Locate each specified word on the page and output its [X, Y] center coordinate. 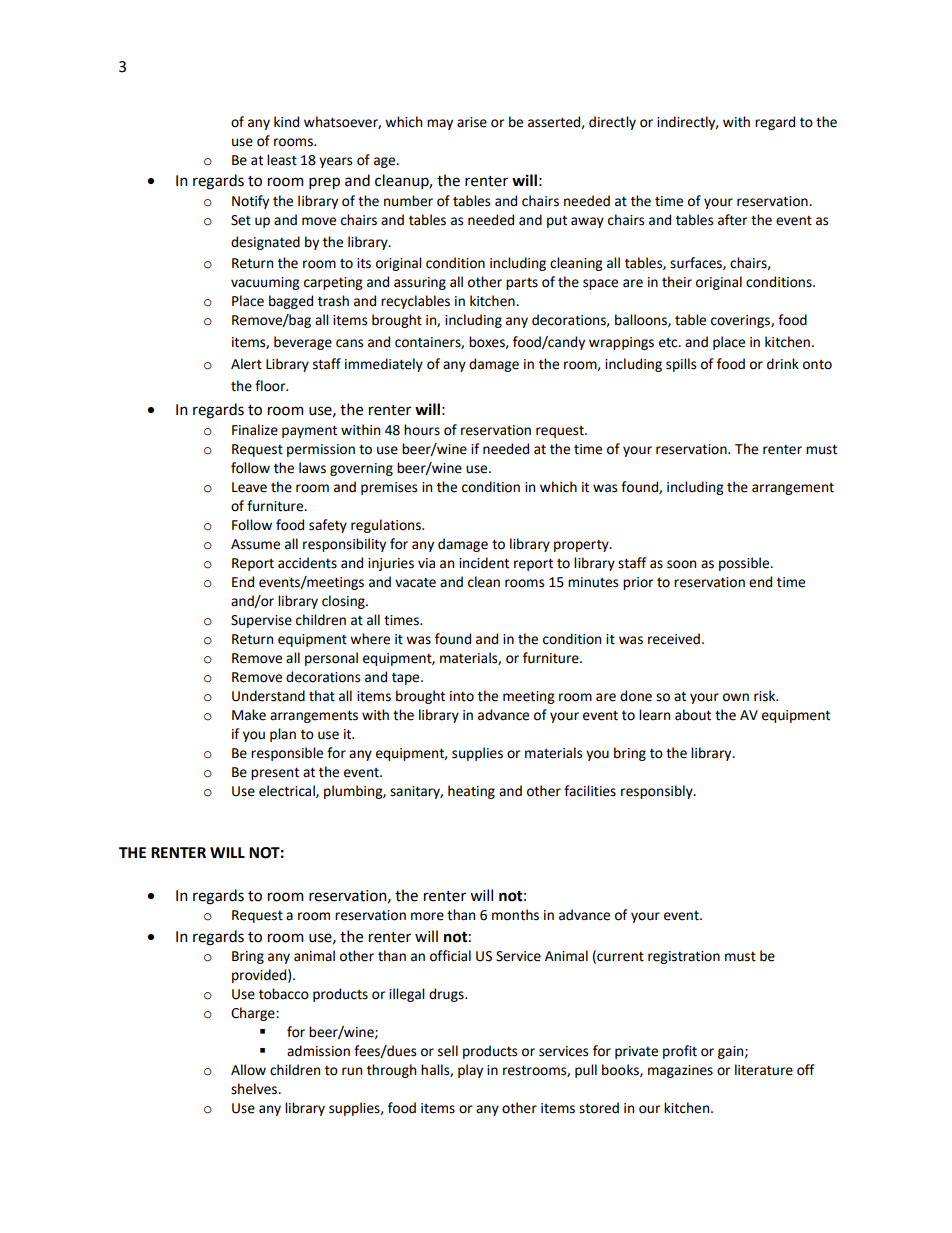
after [732, 220]
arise [472, 122]
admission [318, 1051]
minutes [593, 582]
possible [745, 564]
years [335, 162]
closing [344, 602]
